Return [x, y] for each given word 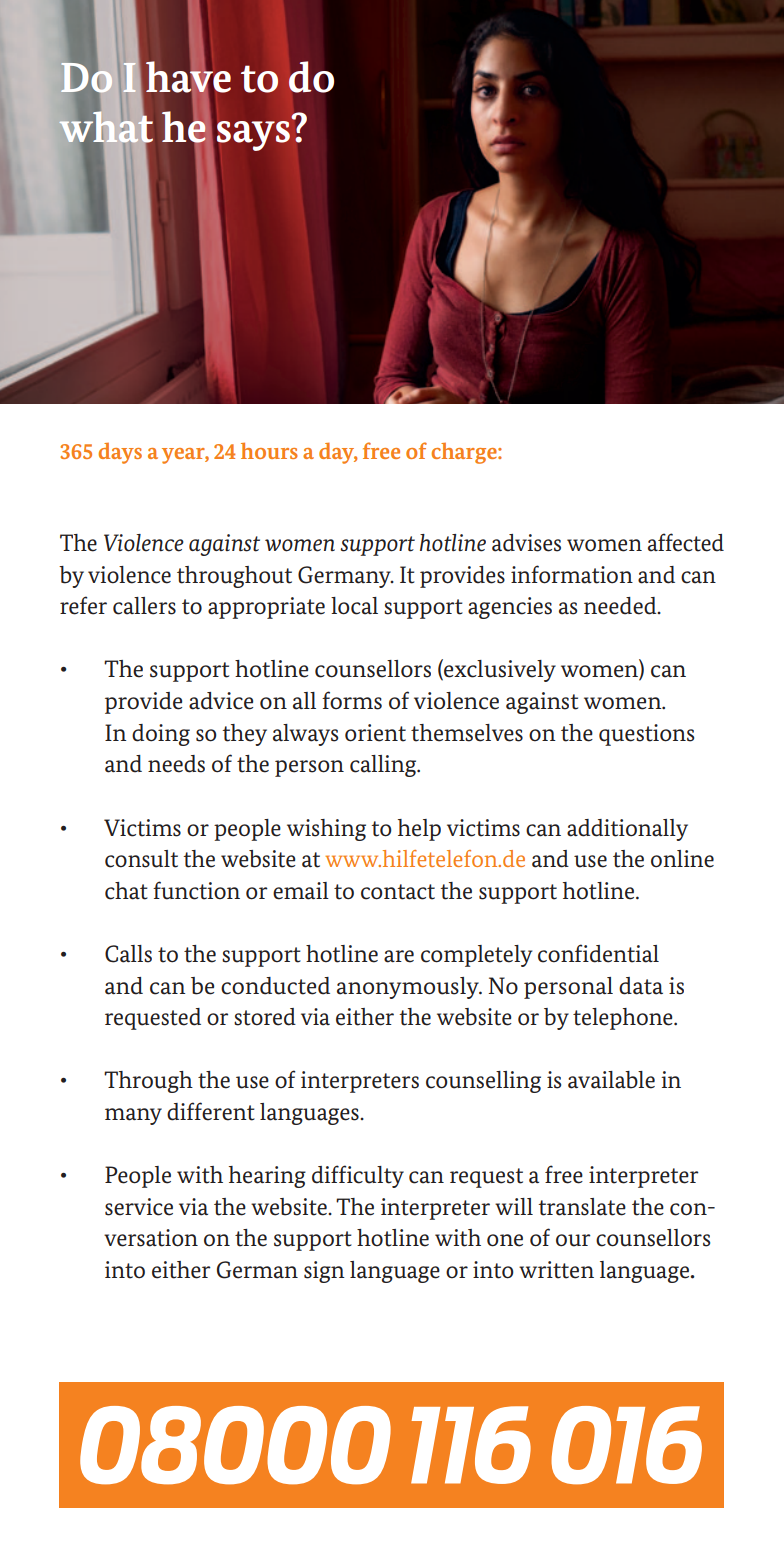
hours [269, 450]
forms [352, 700]
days [120, 453]
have [188, 77]
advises [526, 543]
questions [646, 735]
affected [686, 542]
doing [161, 735]
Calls [128, 954]
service [139, 1207]
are [399, 956]
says [253, 136]
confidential [598, 953]
